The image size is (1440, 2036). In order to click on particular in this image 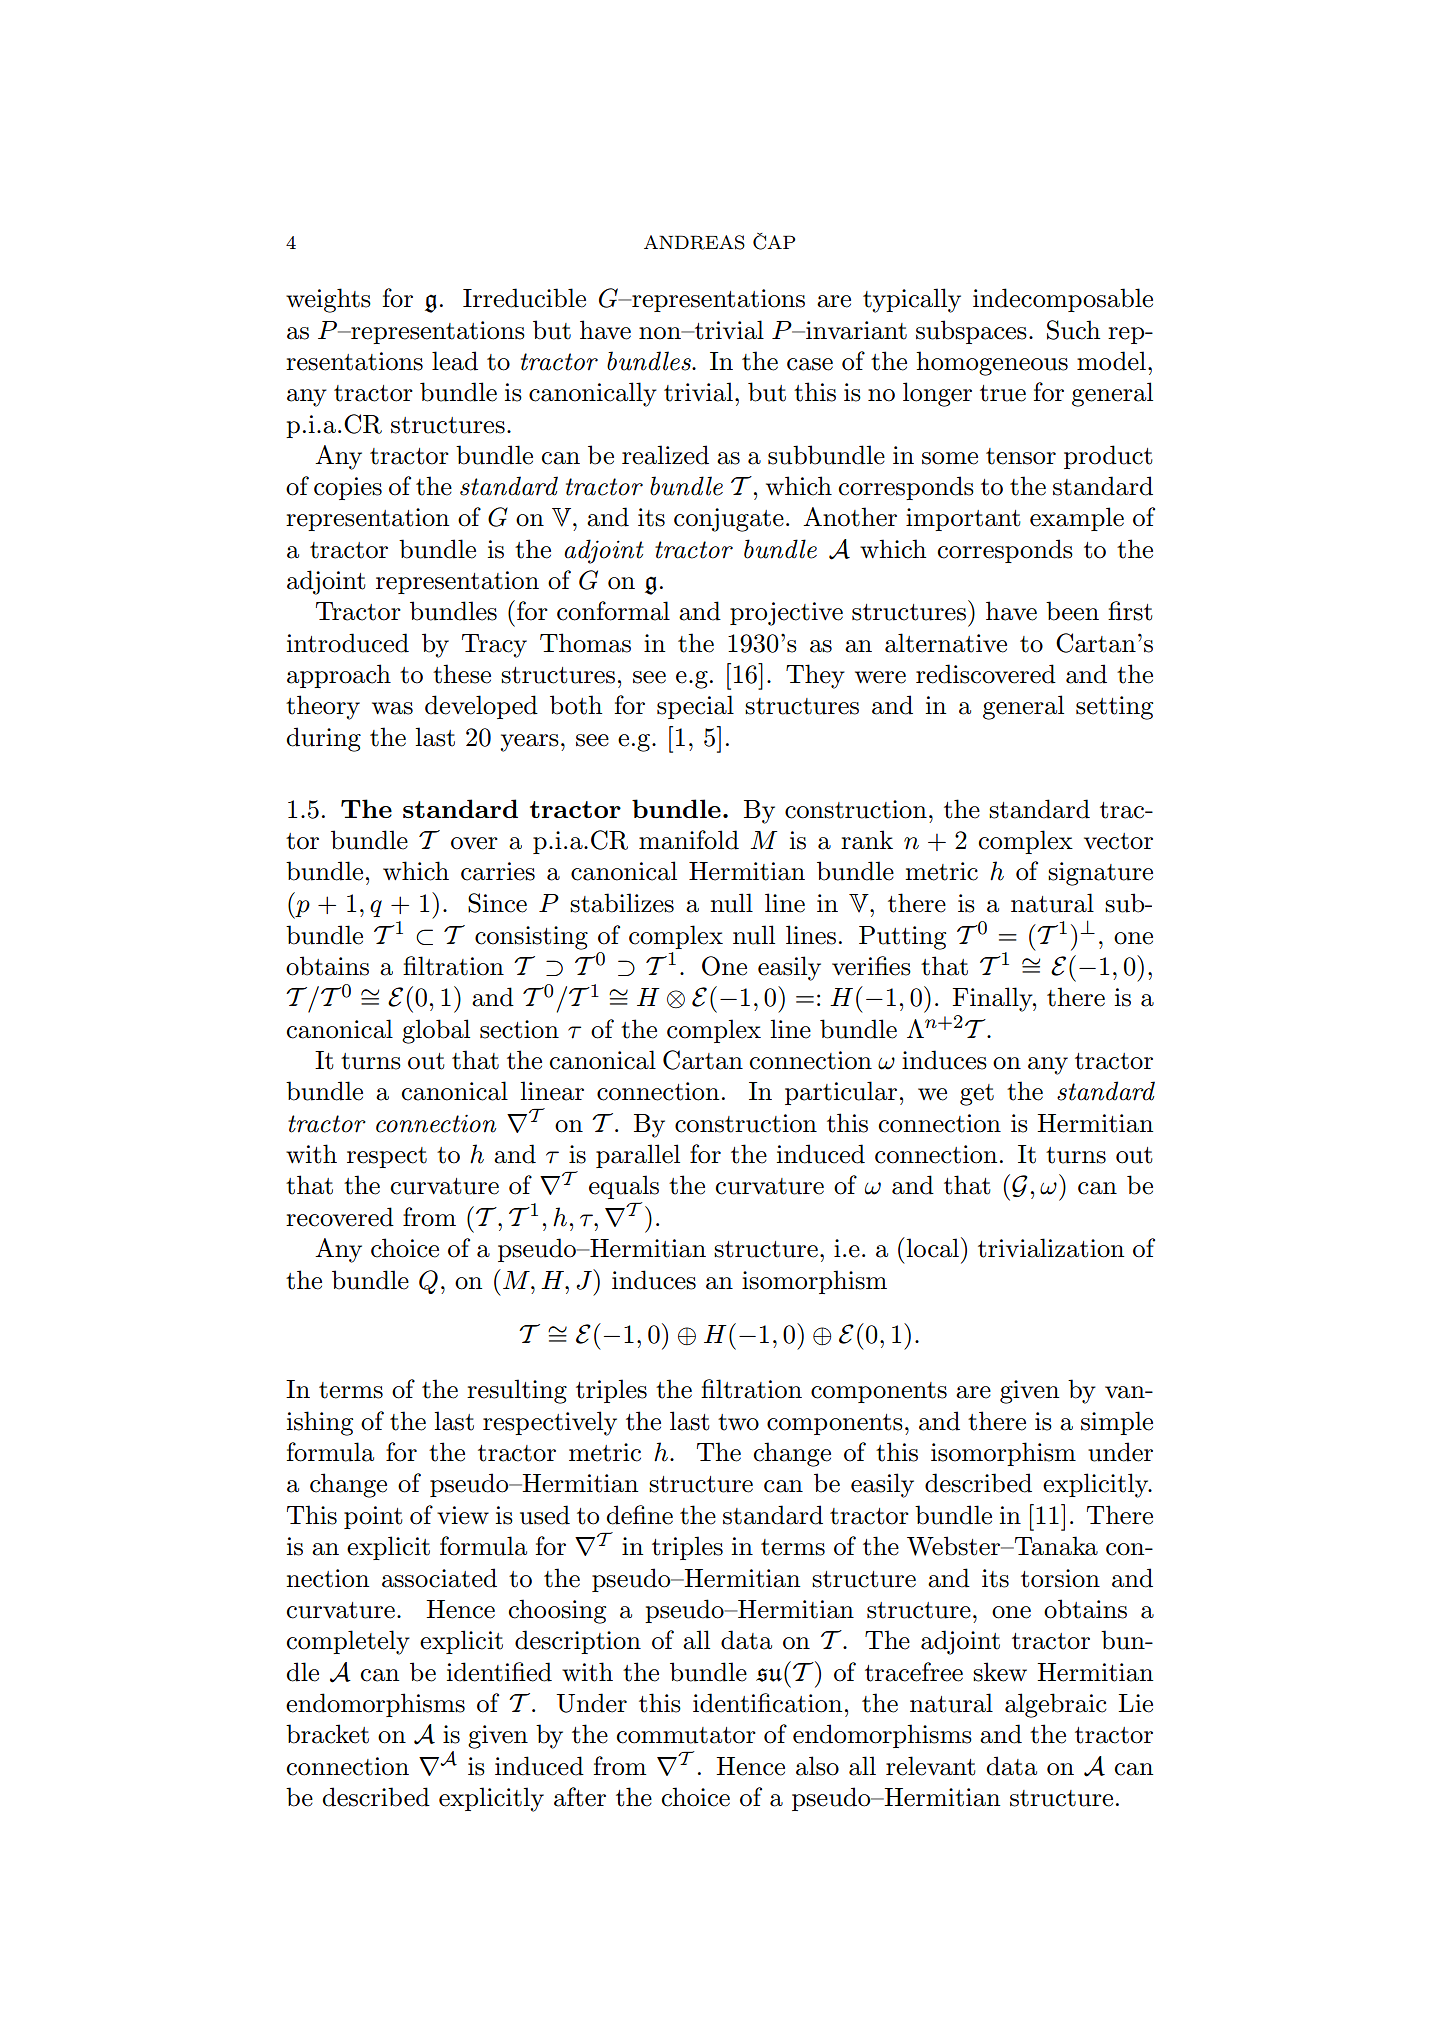, I will do `click(841, 1093)`.
